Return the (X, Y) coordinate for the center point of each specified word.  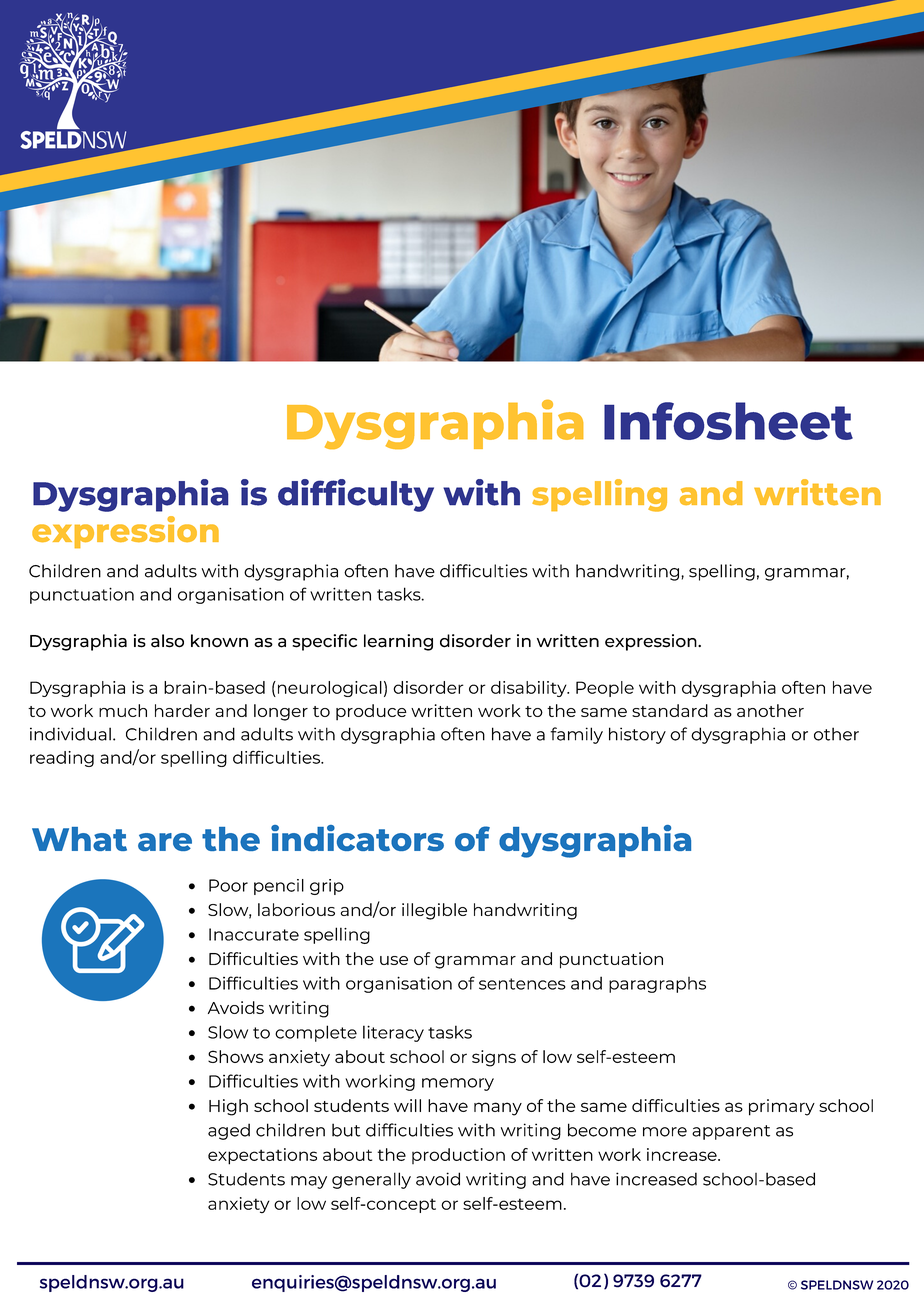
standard (670, 710)
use (394, 960)
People (605, 689)
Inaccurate (254, 934)
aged (229, 1131)
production (458, 1156)
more (665, 1132)
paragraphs (657, 985)
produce (371, 712)
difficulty (356, 495)
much (123, 710)
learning (398, 642)
